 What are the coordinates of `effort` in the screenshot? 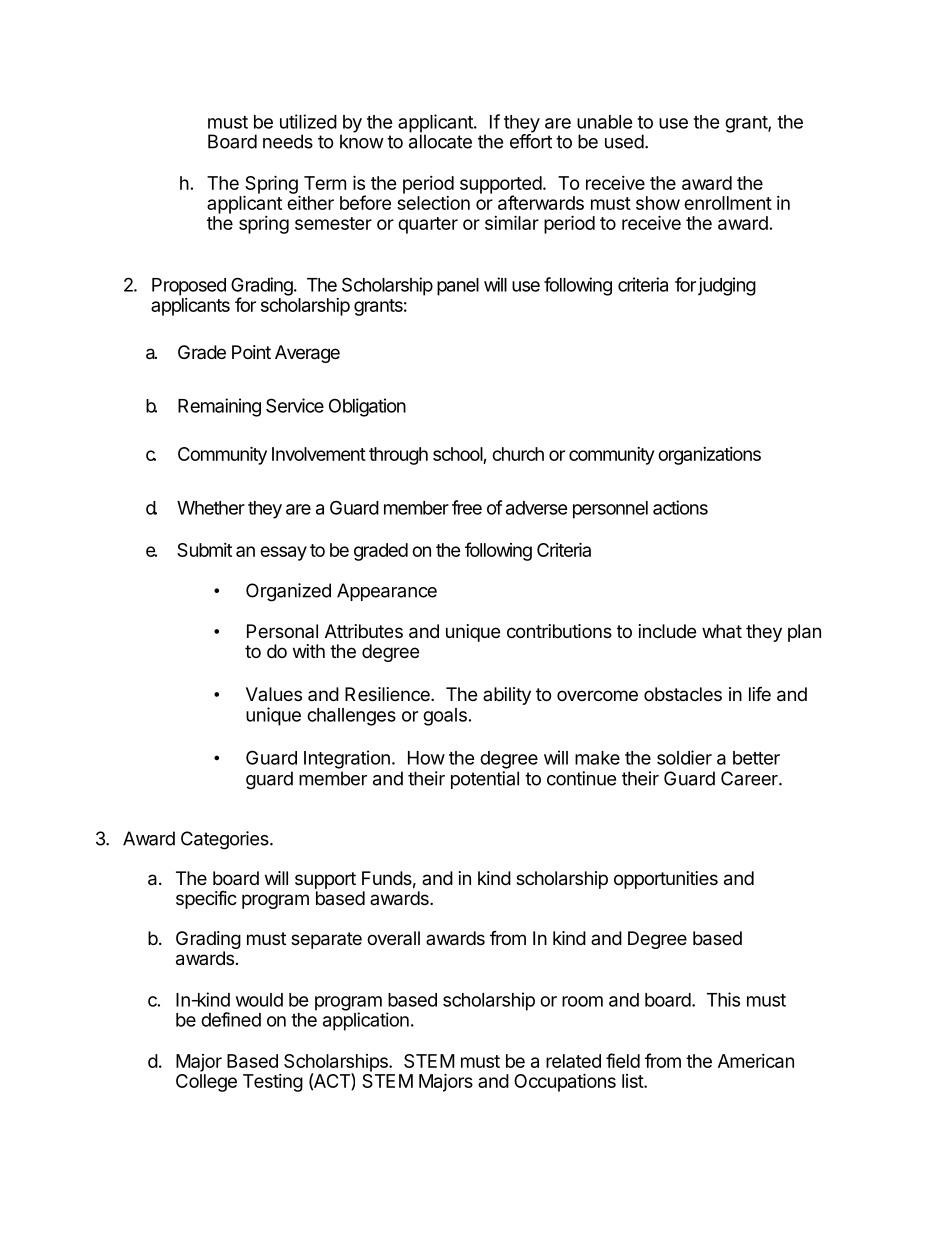 It's located at (531, 140).
